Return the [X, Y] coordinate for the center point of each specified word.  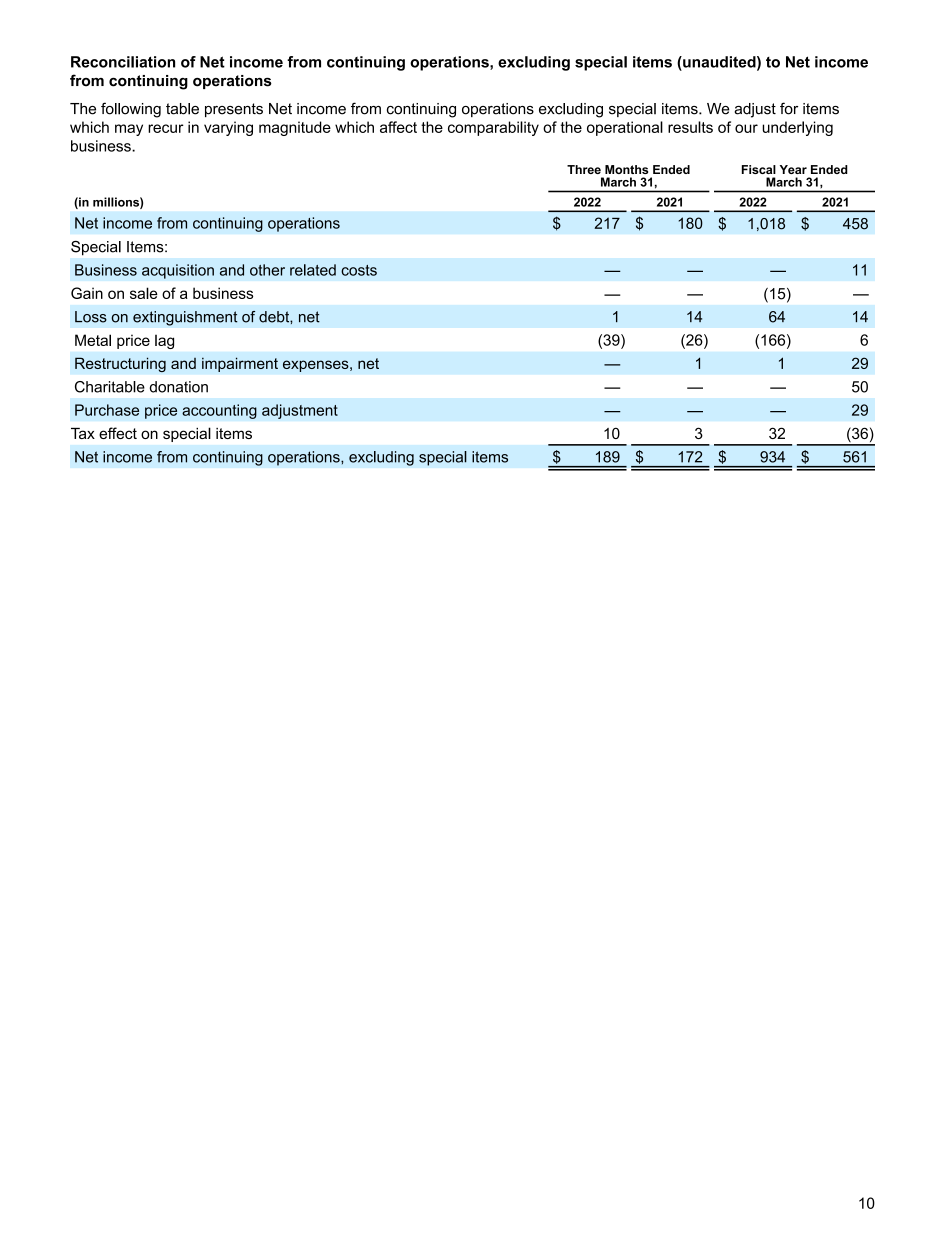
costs [359, 270]
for [789, 108]
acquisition [178, 271]
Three [584, 169]
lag [164, 342]
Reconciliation [123, 62]
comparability [493, 128]
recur [166, 128]
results [690, 127]
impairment [240, 364]
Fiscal [759, 169]
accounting [219, 411]
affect [398, 127]
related [313, 270]
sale [144, 293]
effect [118, 433]
